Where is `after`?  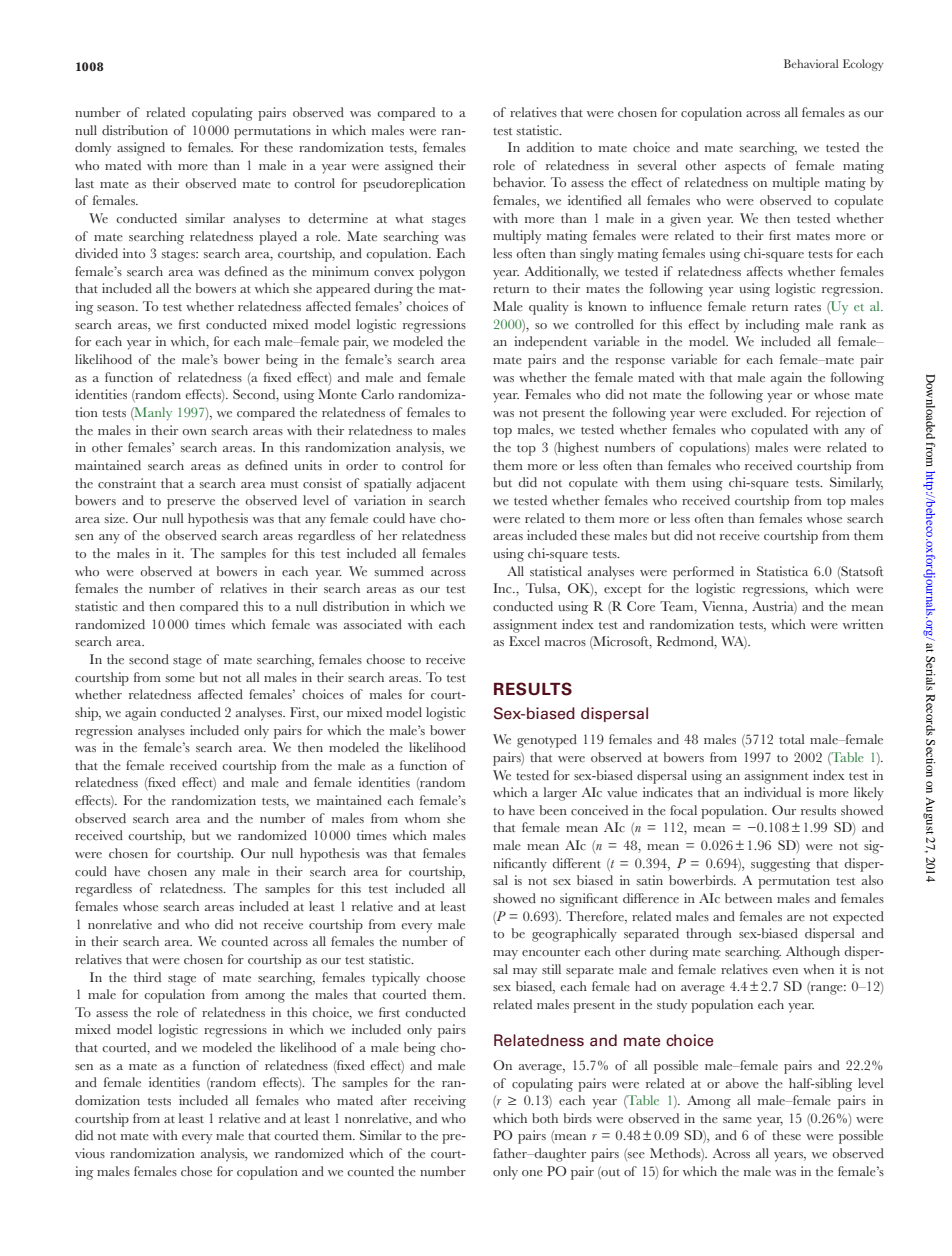
after is located at coordinates (394, 1100).
